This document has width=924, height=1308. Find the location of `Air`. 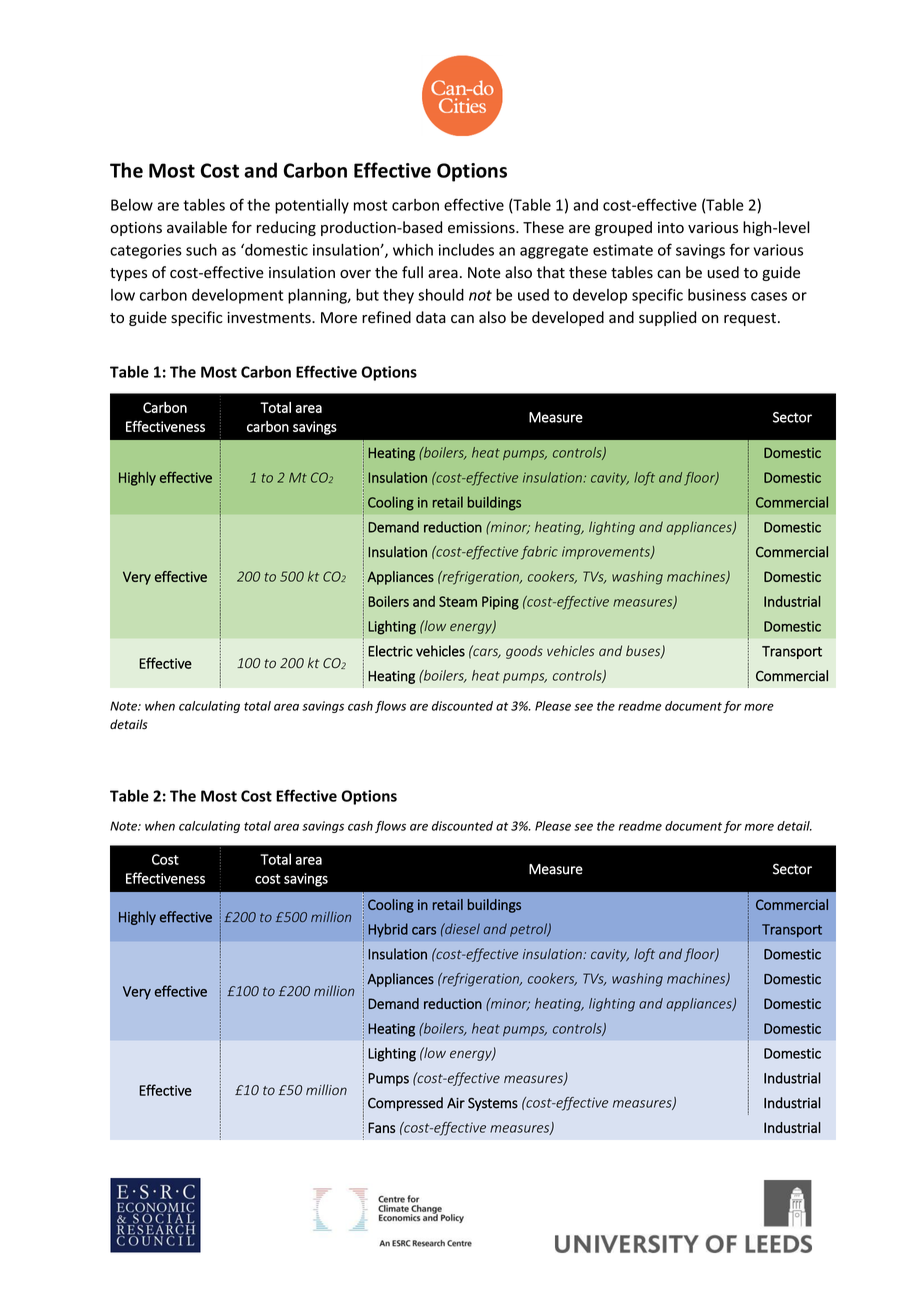

Air is located at coordinates (456, 1103).
